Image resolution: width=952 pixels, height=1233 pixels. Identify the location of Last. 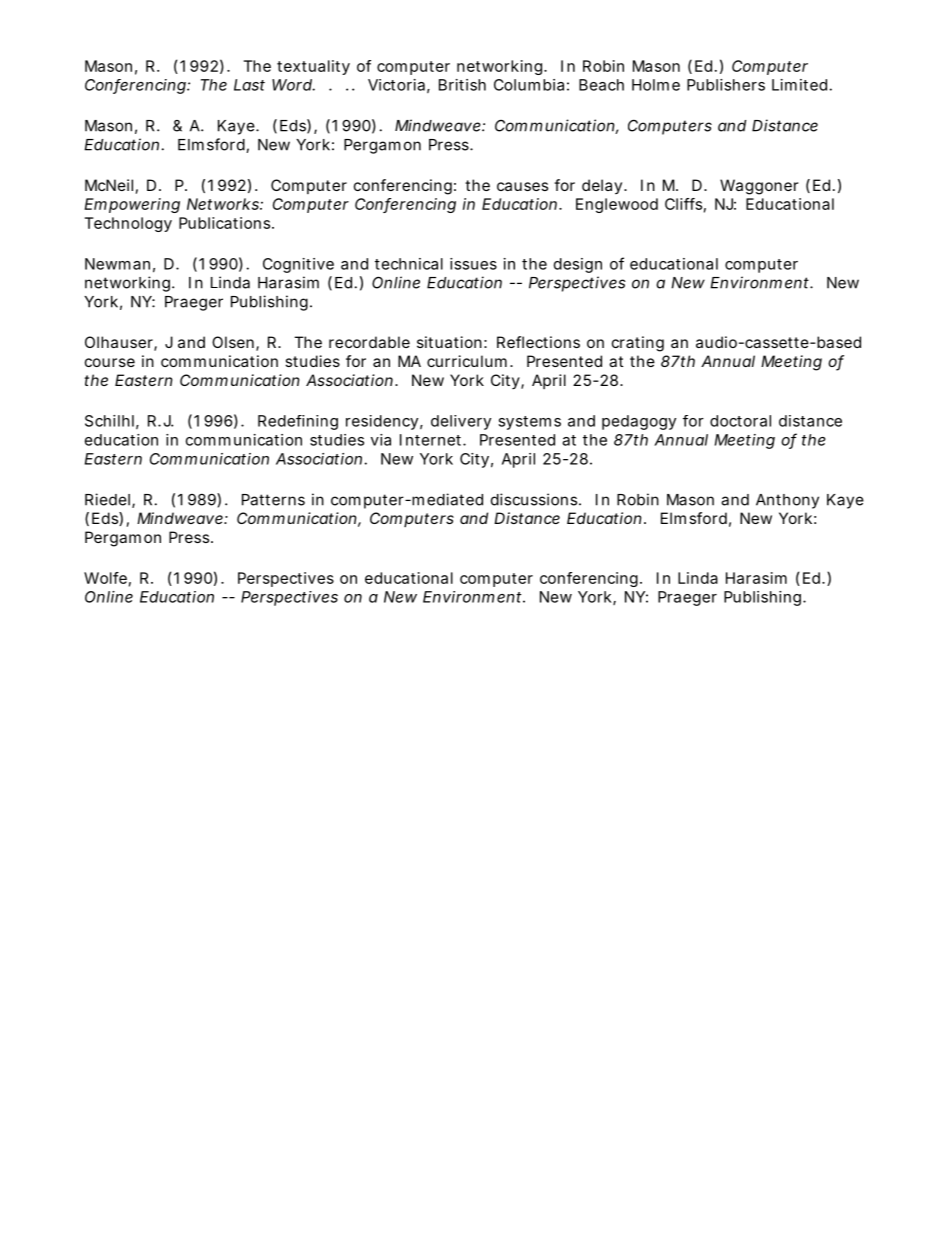
(249, 85).
